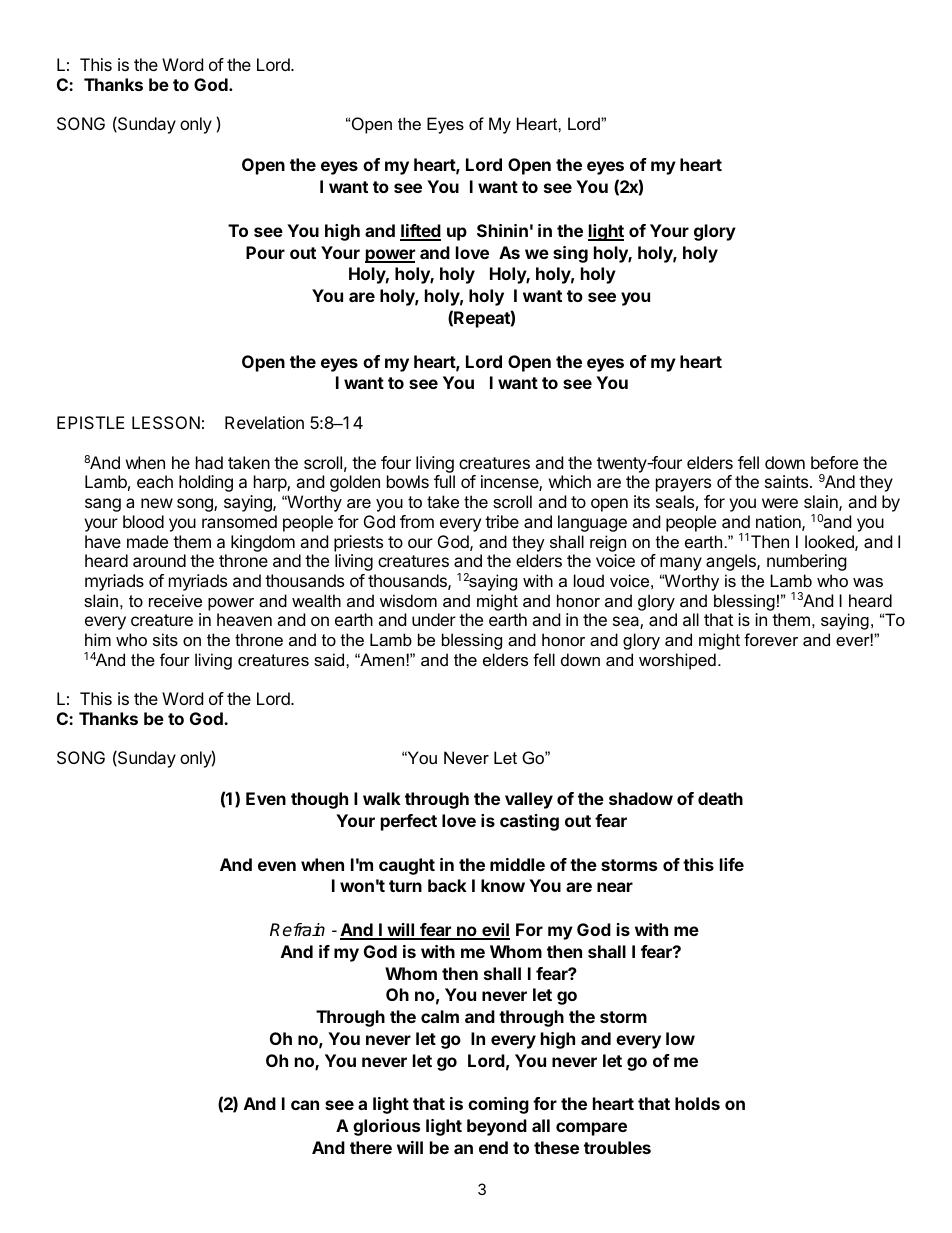 The width and height of the image is (952, 1233). I want to click on before, so click(834, 462).
